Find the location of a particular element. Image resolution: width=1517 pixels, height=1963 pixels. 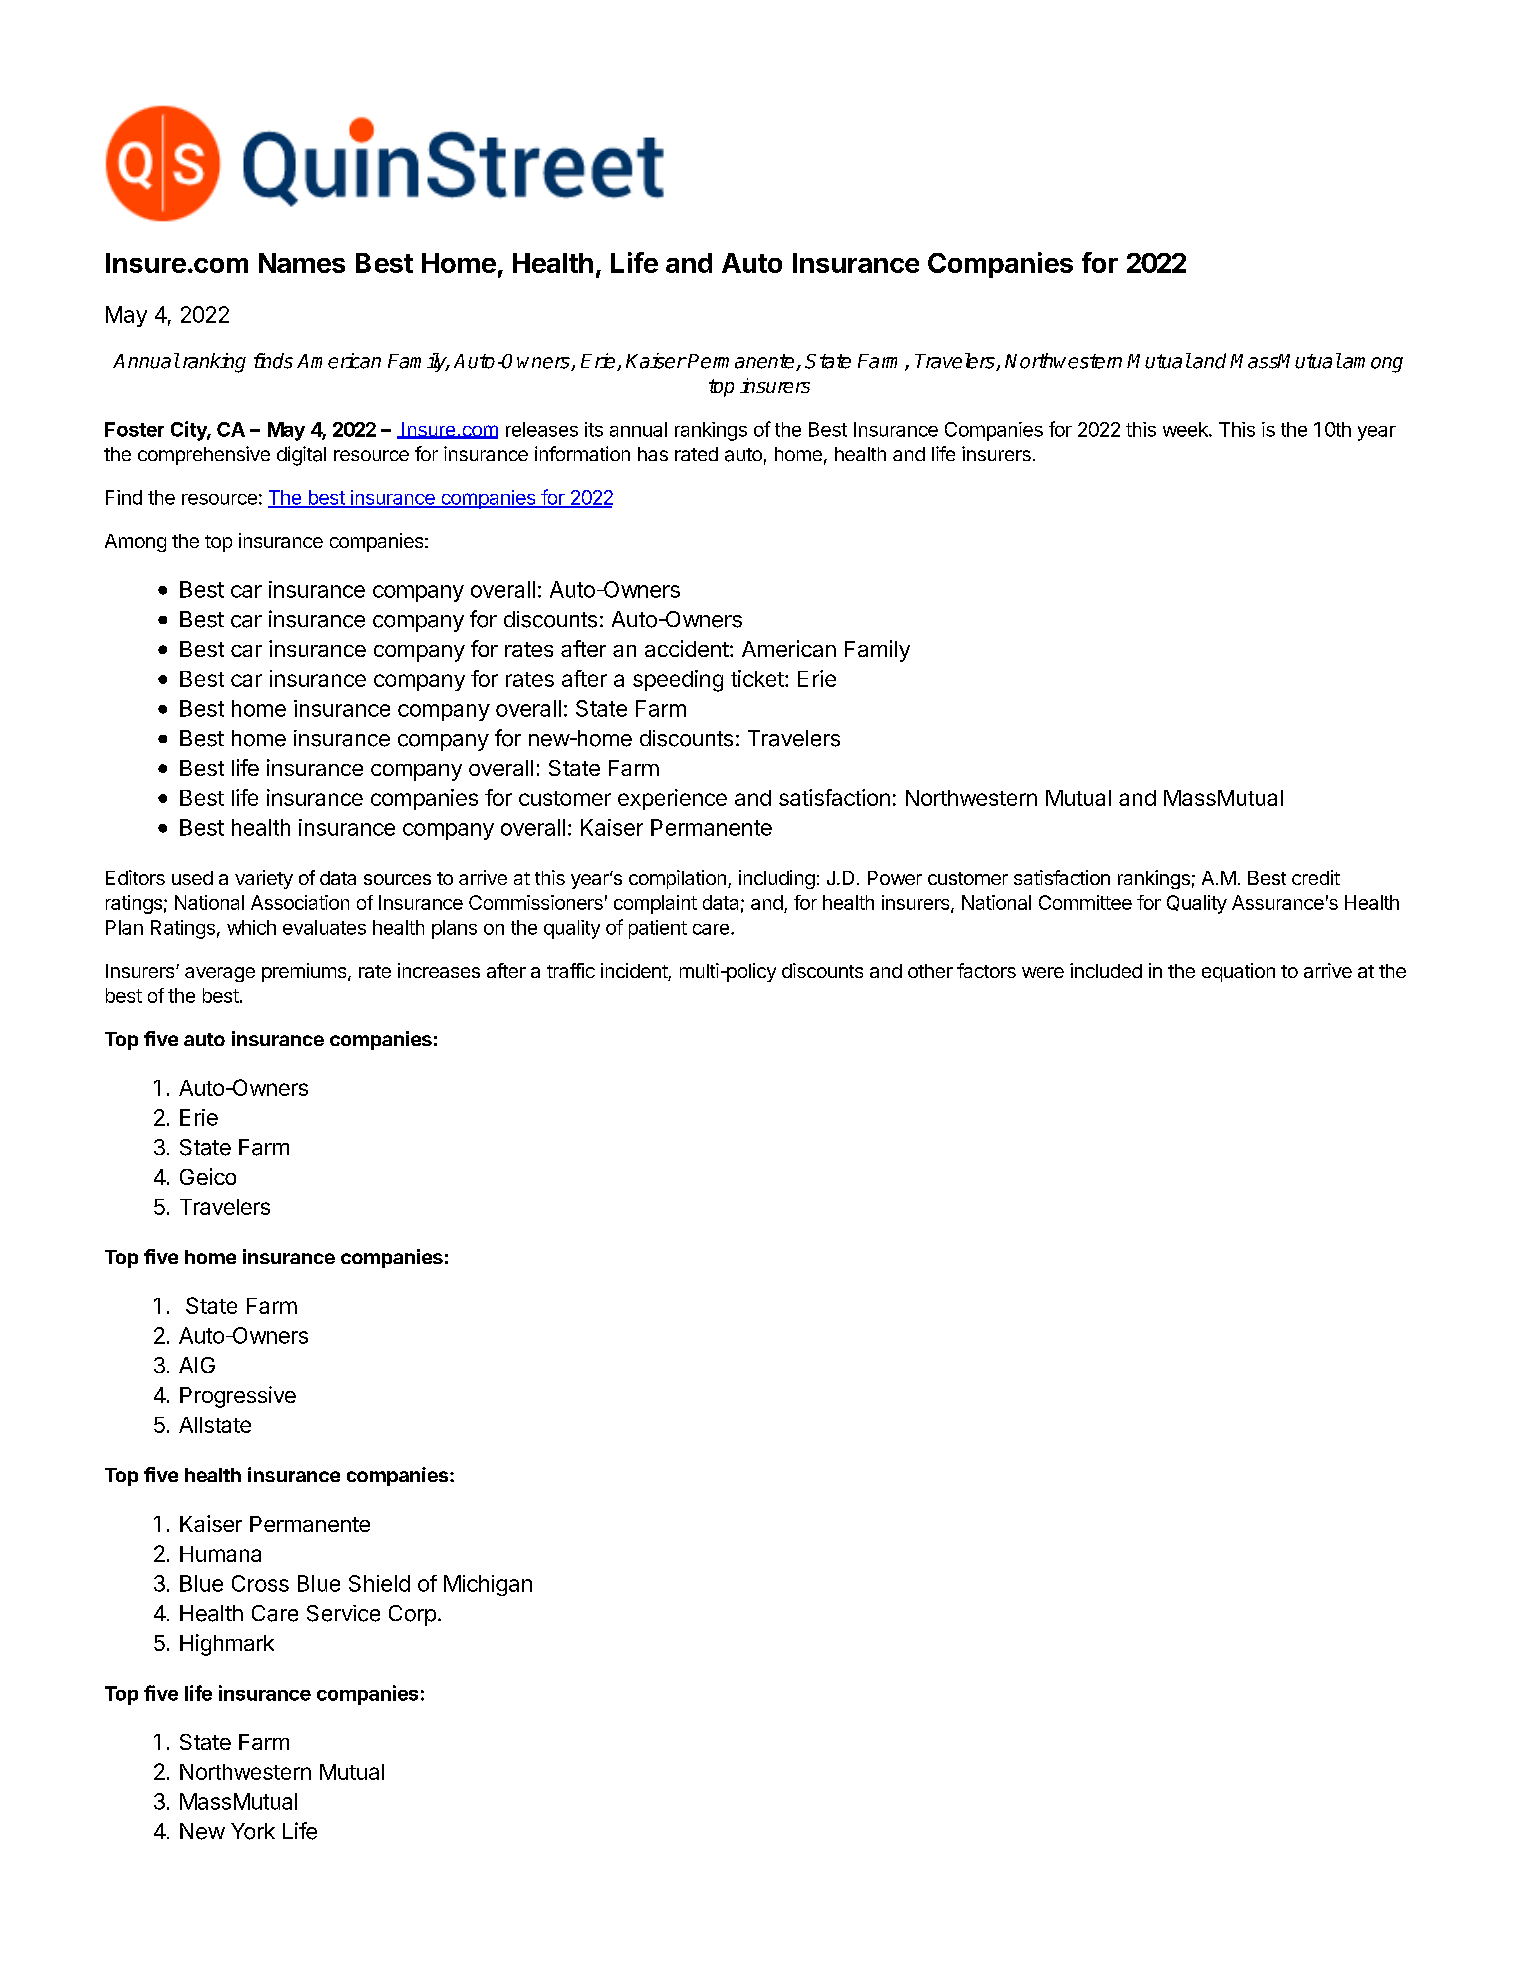

week is located at coordinates (1186, 429).
